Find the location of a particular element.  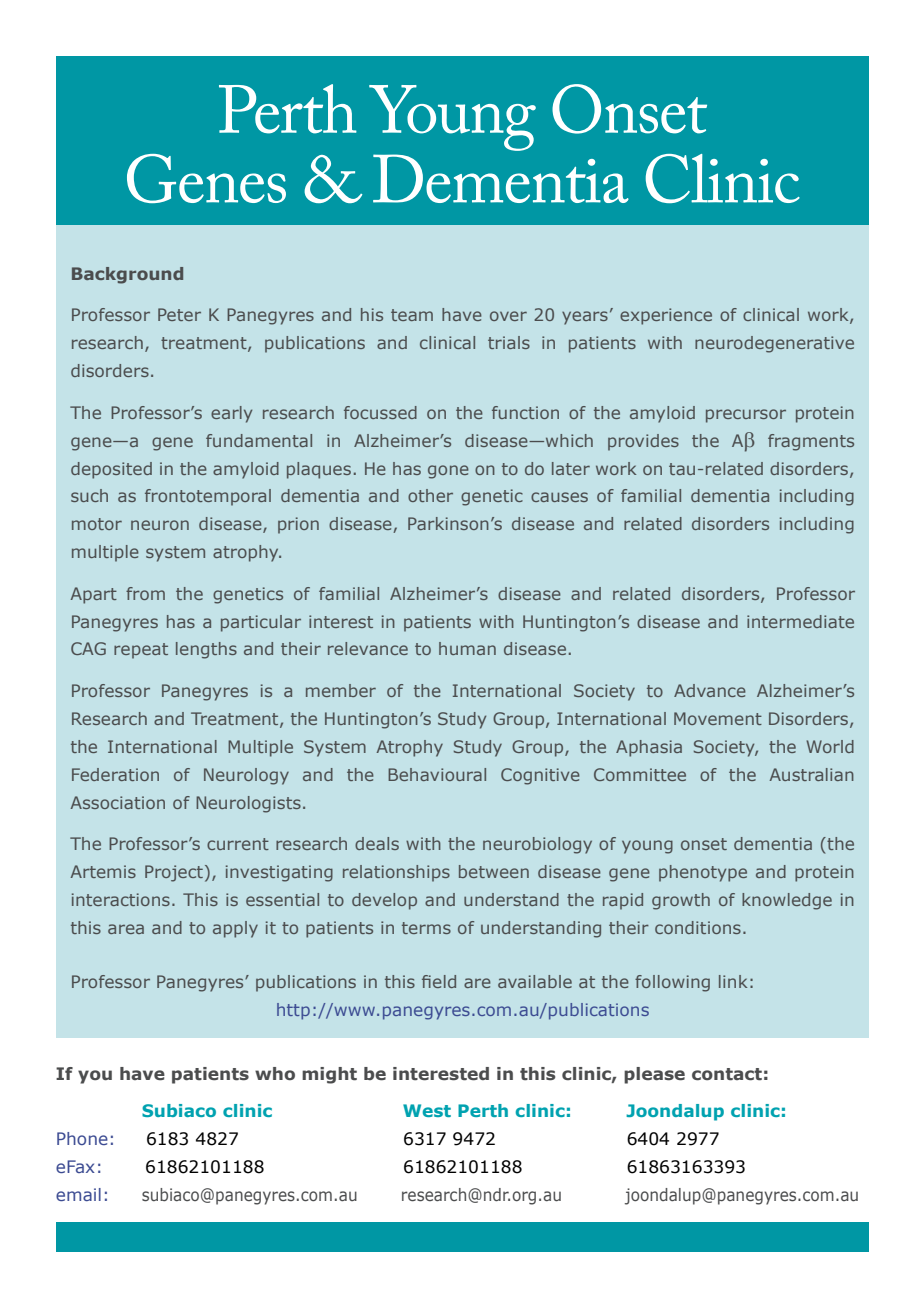

Peter is located at coordinates (179, 314).
